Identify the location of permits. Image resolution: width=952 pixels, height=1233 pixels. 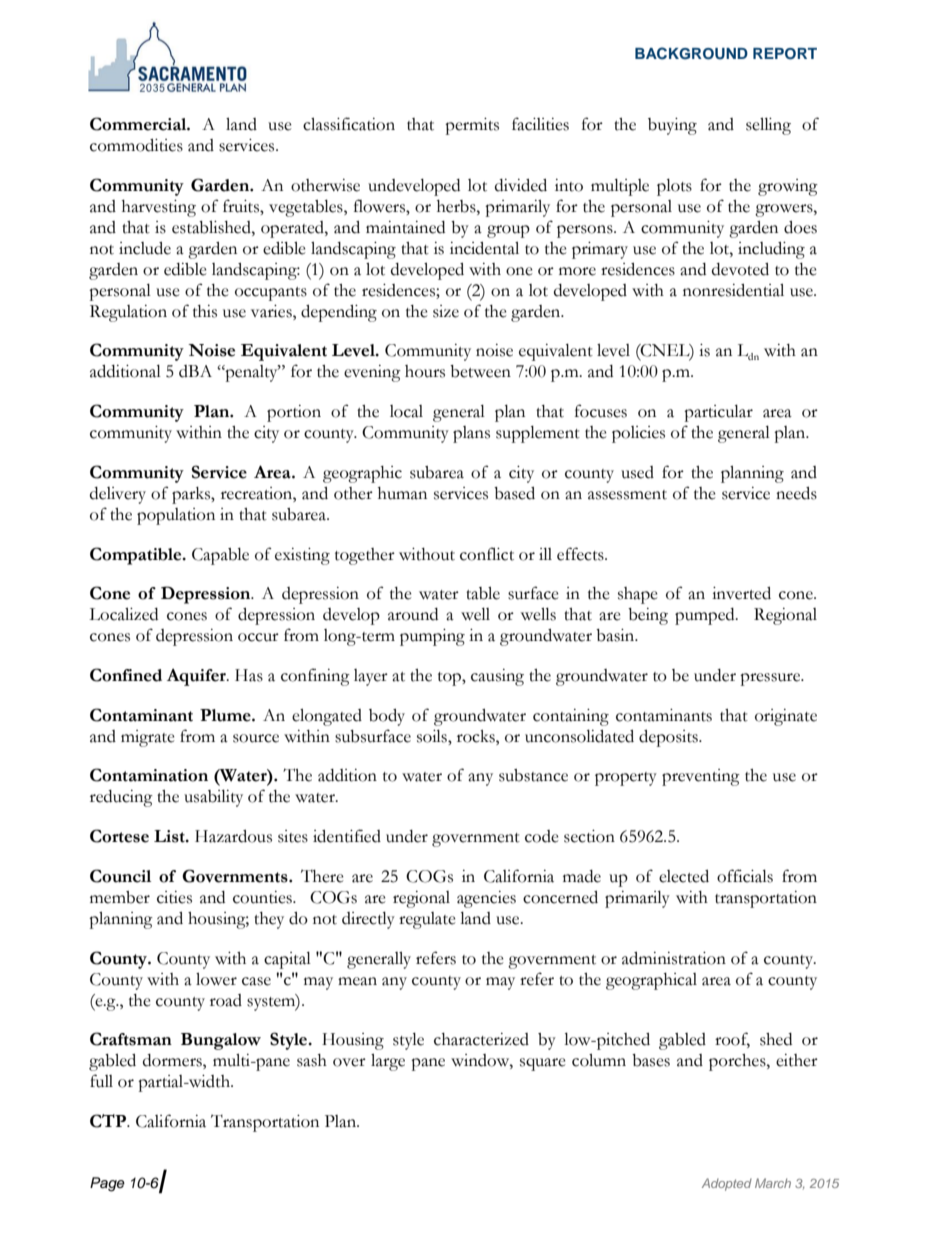
(472, 126).
